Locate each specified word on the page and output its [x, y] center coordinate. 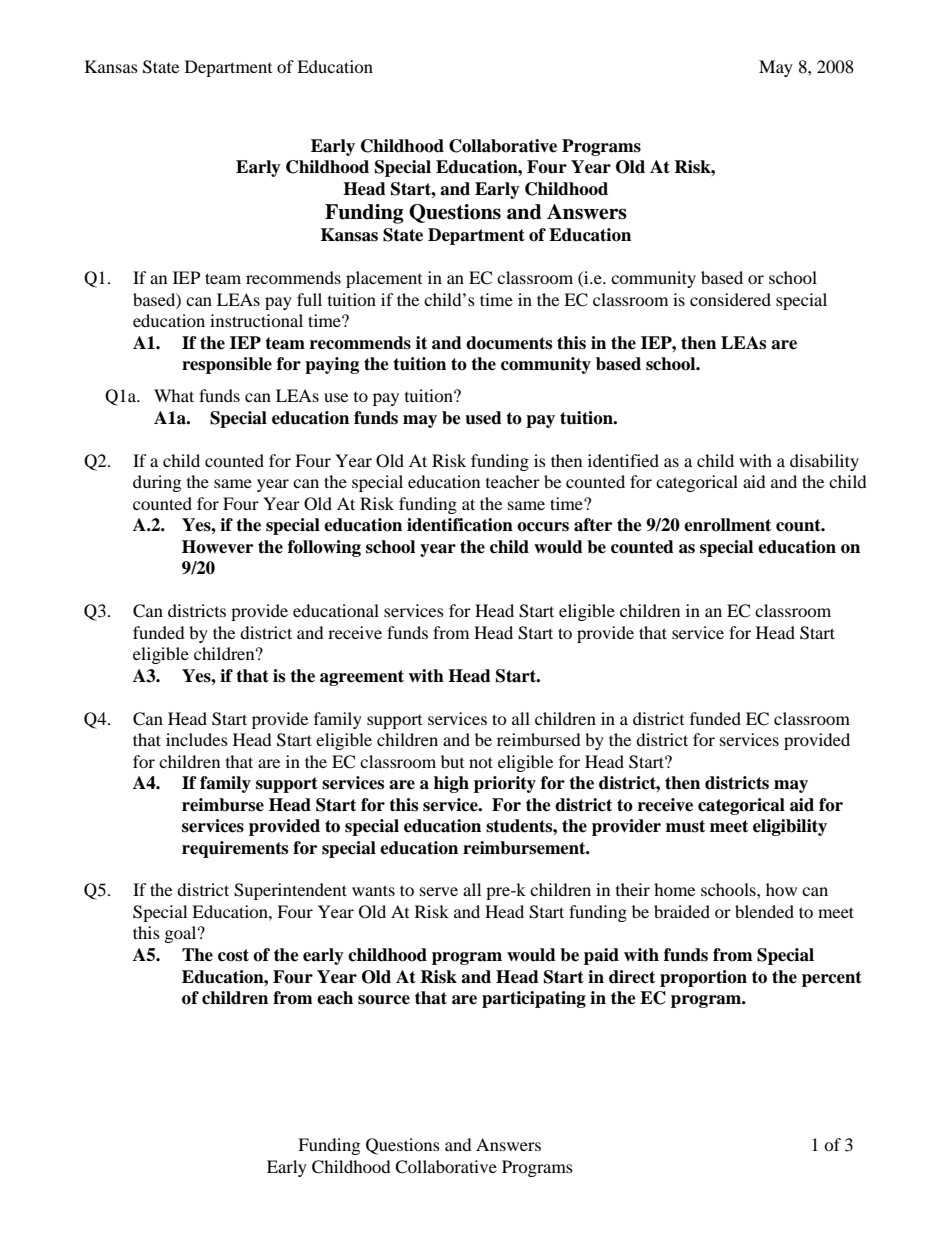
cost [233, 955]
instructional [256, 320]
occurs [543, 527]
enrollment [727, 525]
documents [509, 343]
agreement [362, 678]
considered [730, 299]
